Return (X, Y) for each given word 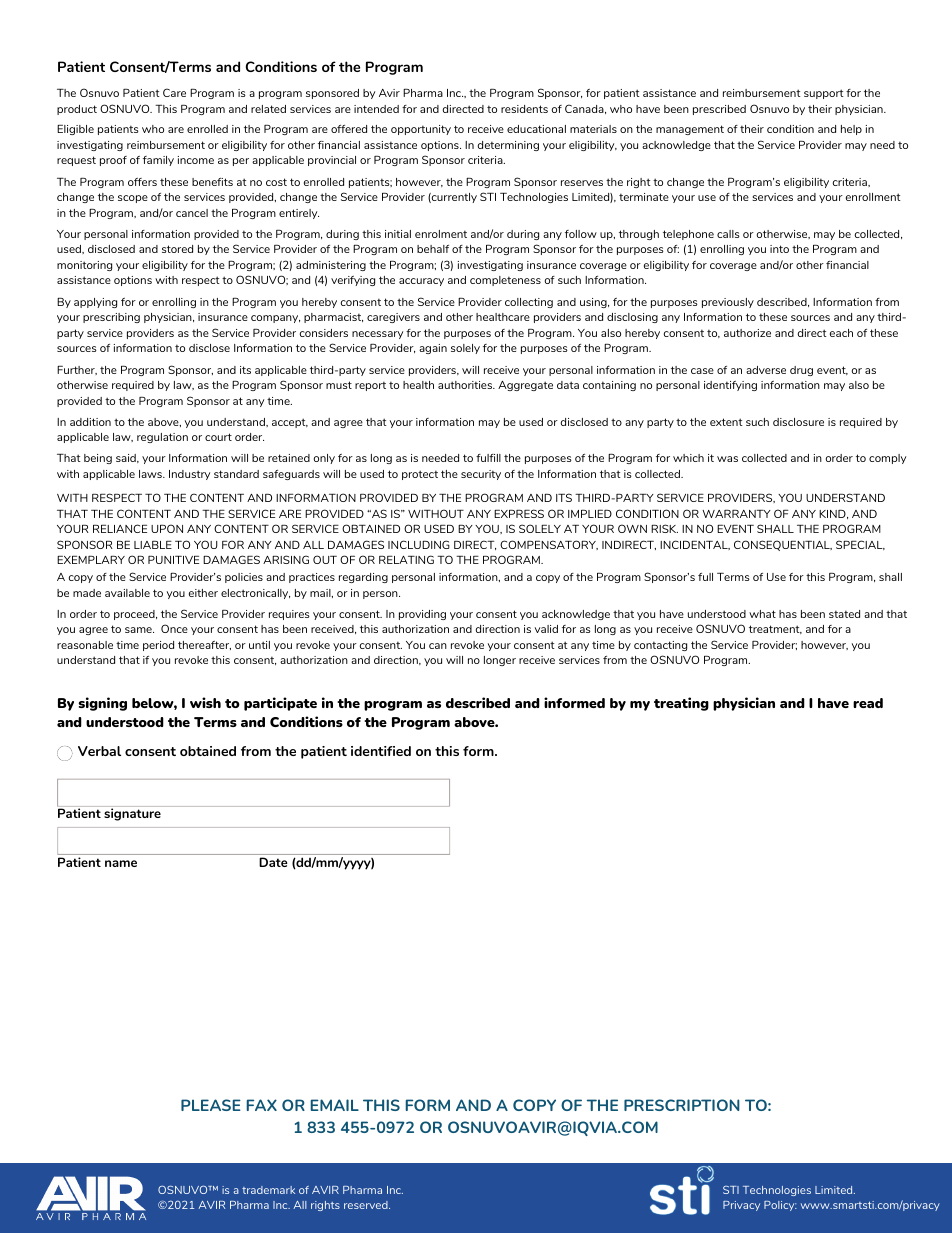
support (824, 94)
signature (132, 814)
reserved (367, 1205)
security (481, 475)
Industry (189, 475)
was (727, 459)
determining (508, 146)
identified (381, 751)
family (158, 161)
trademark (268, 1190)
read (868, 703)
